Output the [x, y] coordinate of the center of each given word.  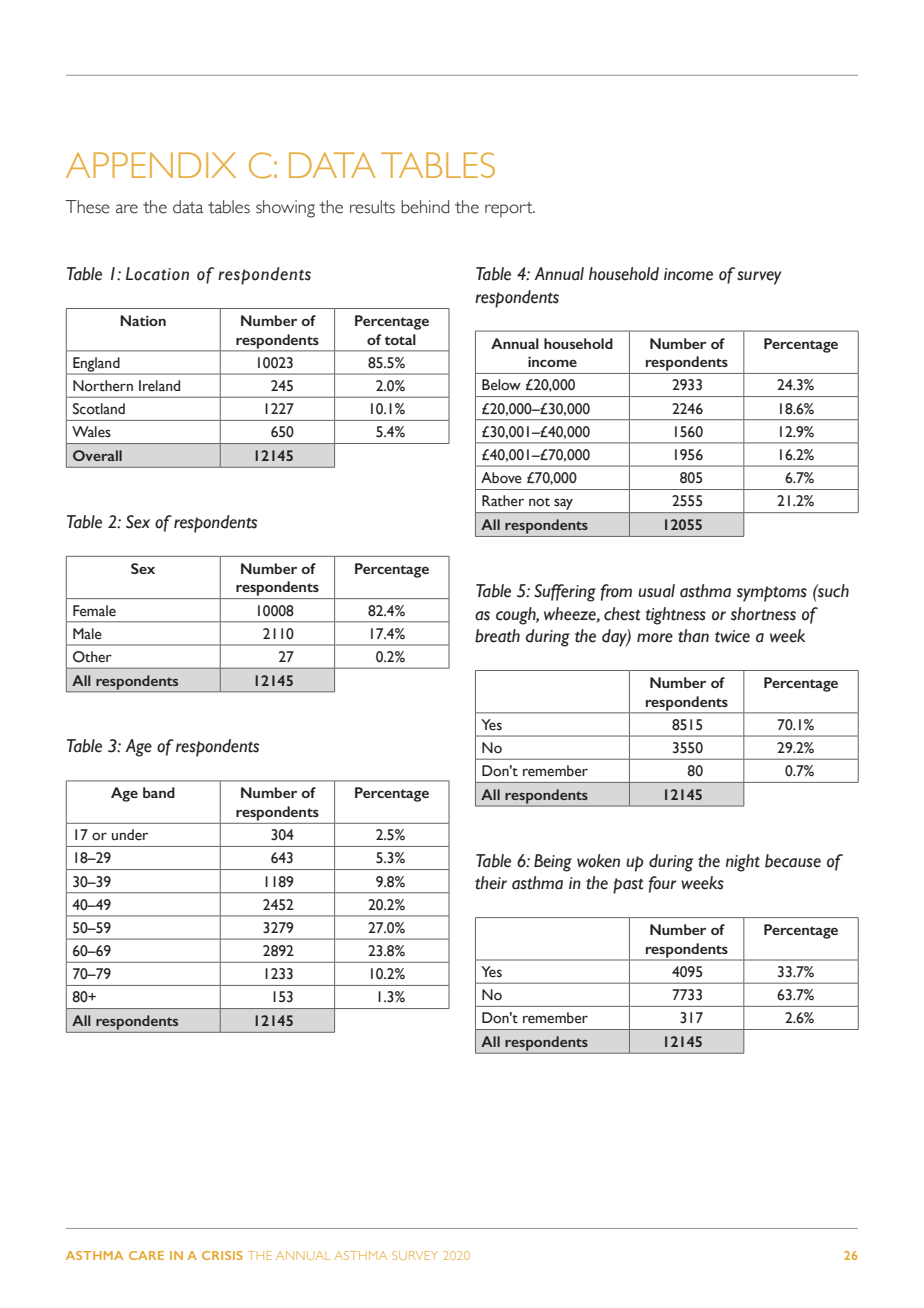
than [693, 636]
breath [497, 636]
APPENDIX [151, 165]
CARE [146, 1255]
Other [92, 657]
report [510, 209]
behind [425, 207]
